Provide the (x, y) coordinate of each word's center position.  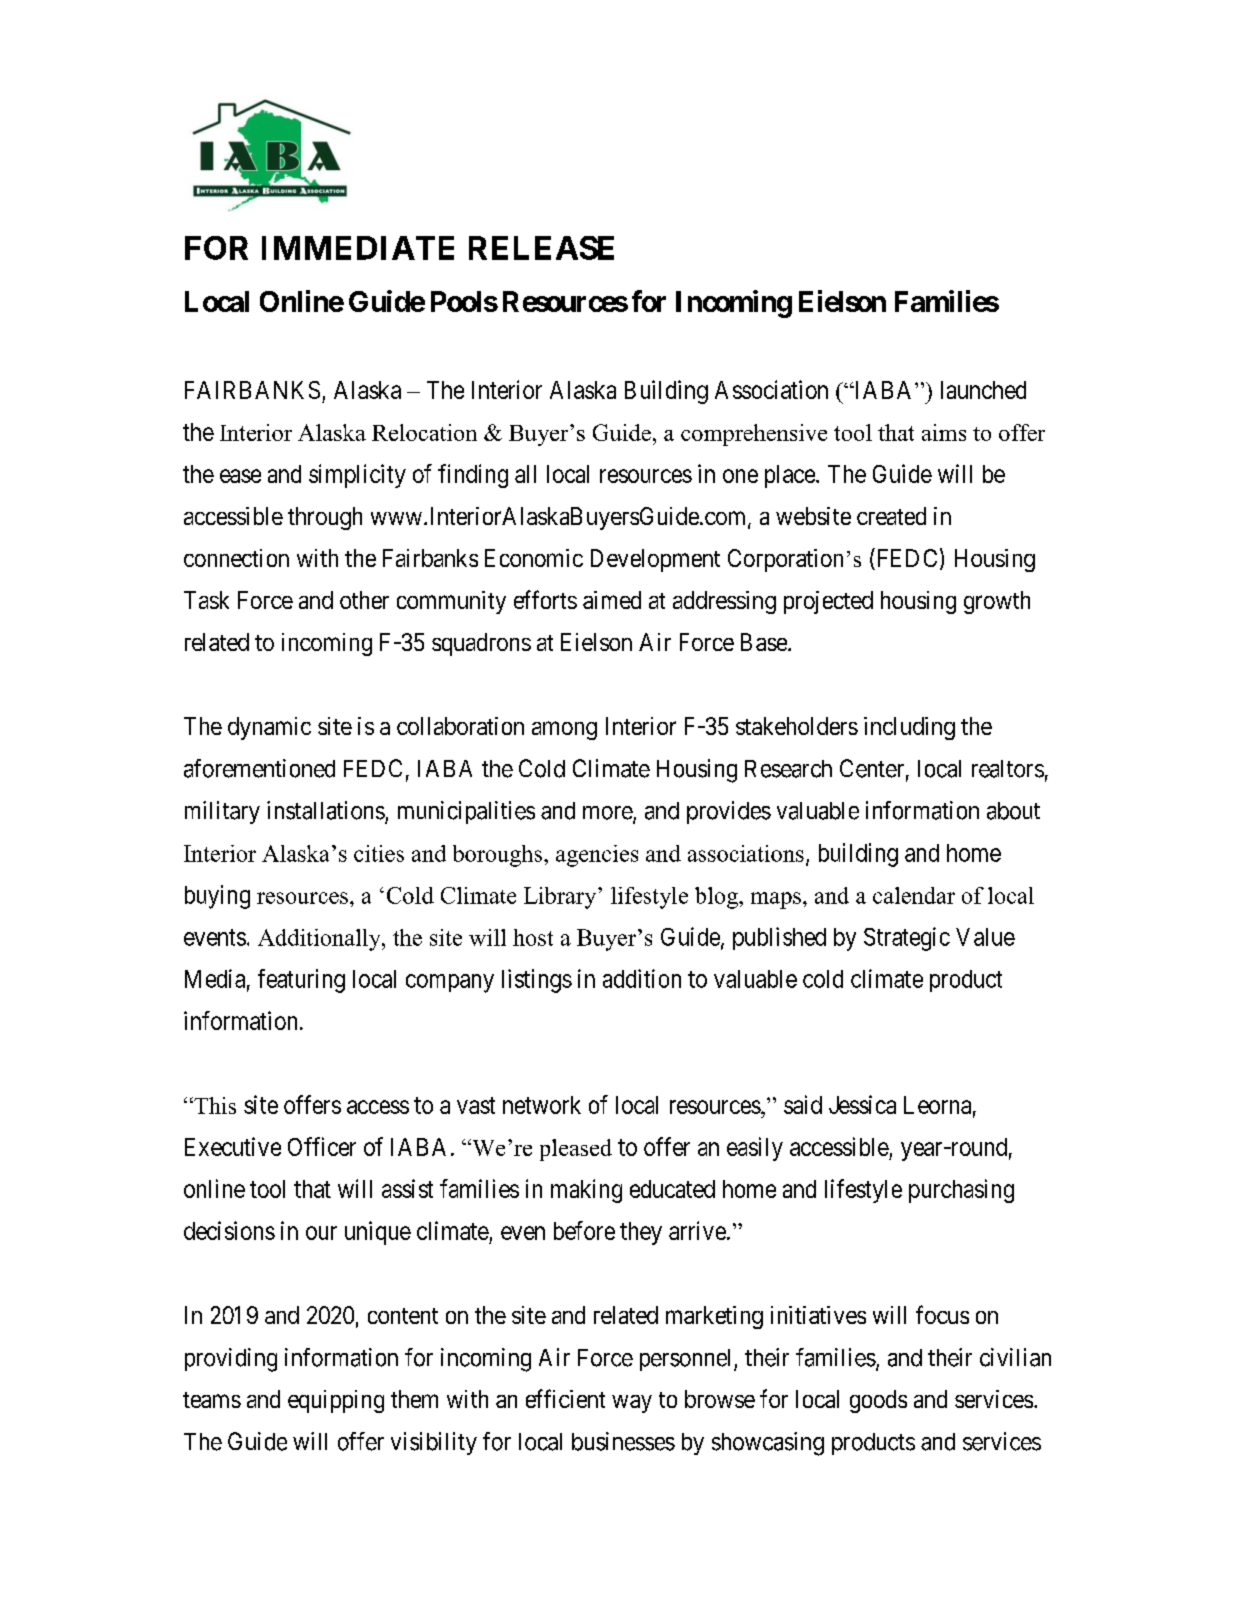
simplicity (357, 476)
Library (561, 898)
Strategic (907, 939)
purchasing (961, 1191)
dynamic (269, 728)
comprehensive (754, 435)
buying (217, 897)
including (909, 728)
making (586, 1191)
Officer (322, 1146)
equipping (336, 1401)
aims (944, 432)
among (564, 730)
